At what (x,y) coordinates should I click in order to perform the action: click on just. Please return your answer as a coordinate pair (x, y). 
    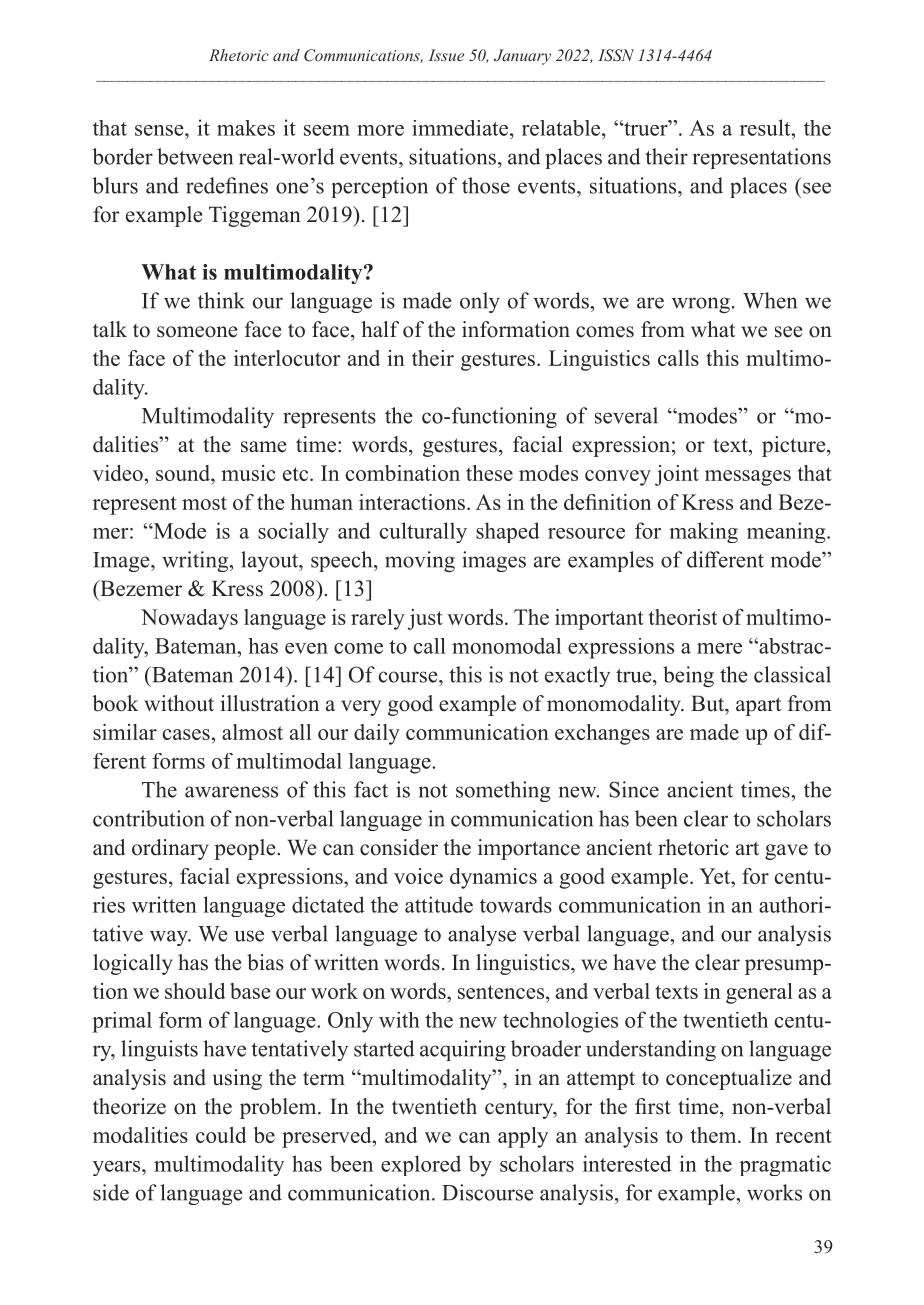
    Looking at the image, I should click on (425, 619).
